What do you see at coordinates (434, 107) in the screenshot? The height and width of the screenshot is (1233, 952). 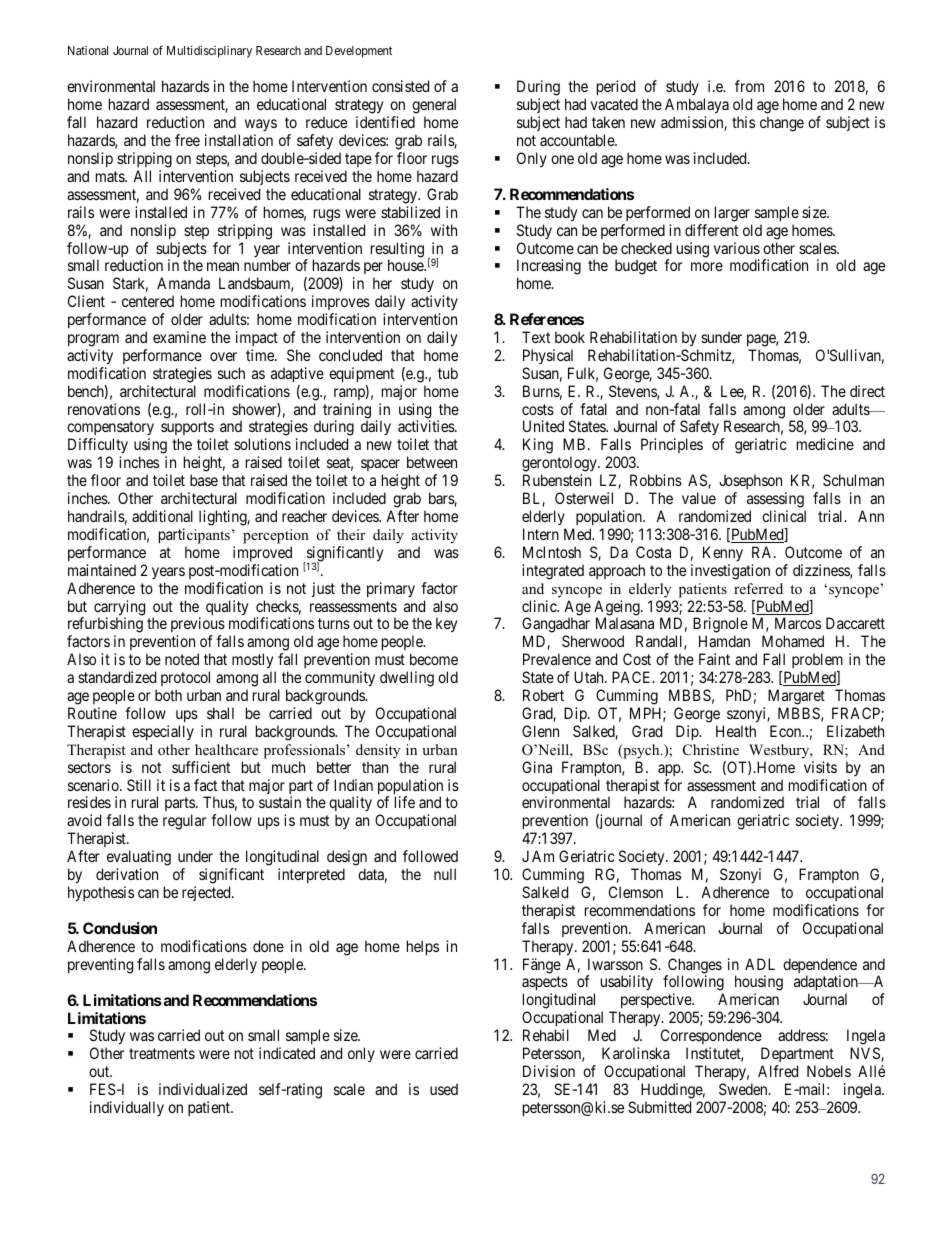 I see `general` at bounding box center [434, 107].
